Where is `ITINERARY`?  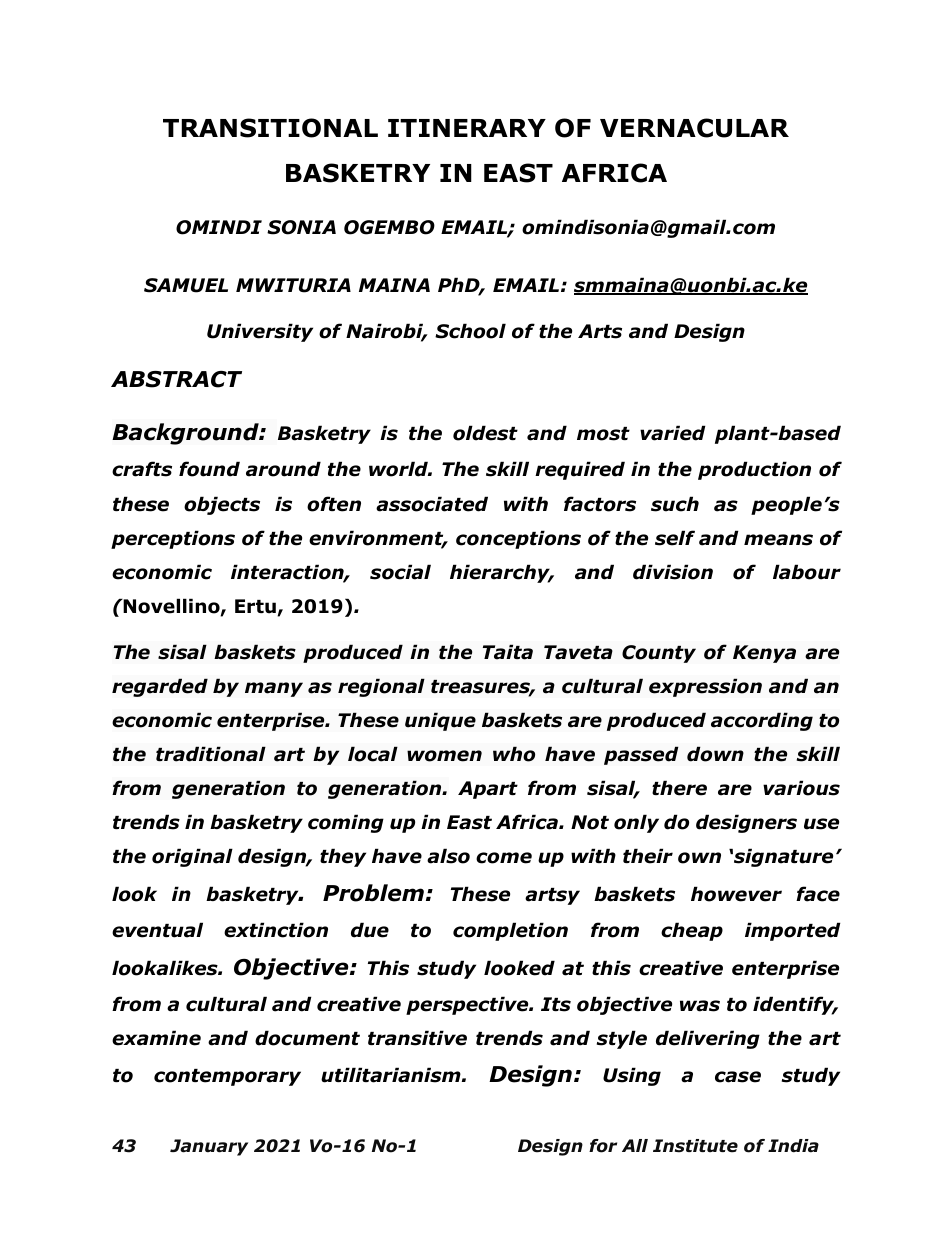
ITINERARY is located at coordinates (467, 128).
